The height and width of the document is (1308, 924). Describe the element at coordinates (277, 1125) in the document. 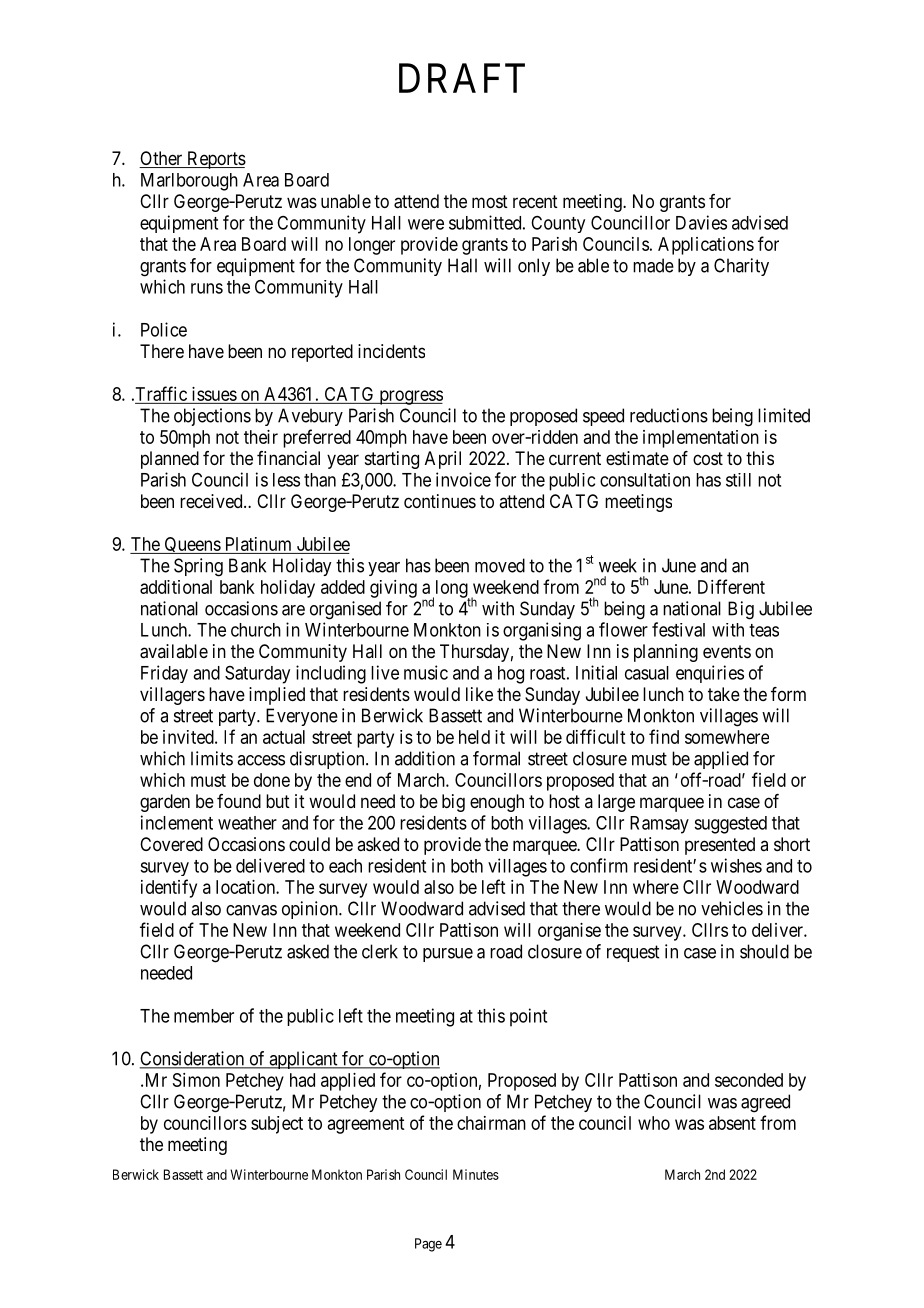

I see `subject` at that location.
